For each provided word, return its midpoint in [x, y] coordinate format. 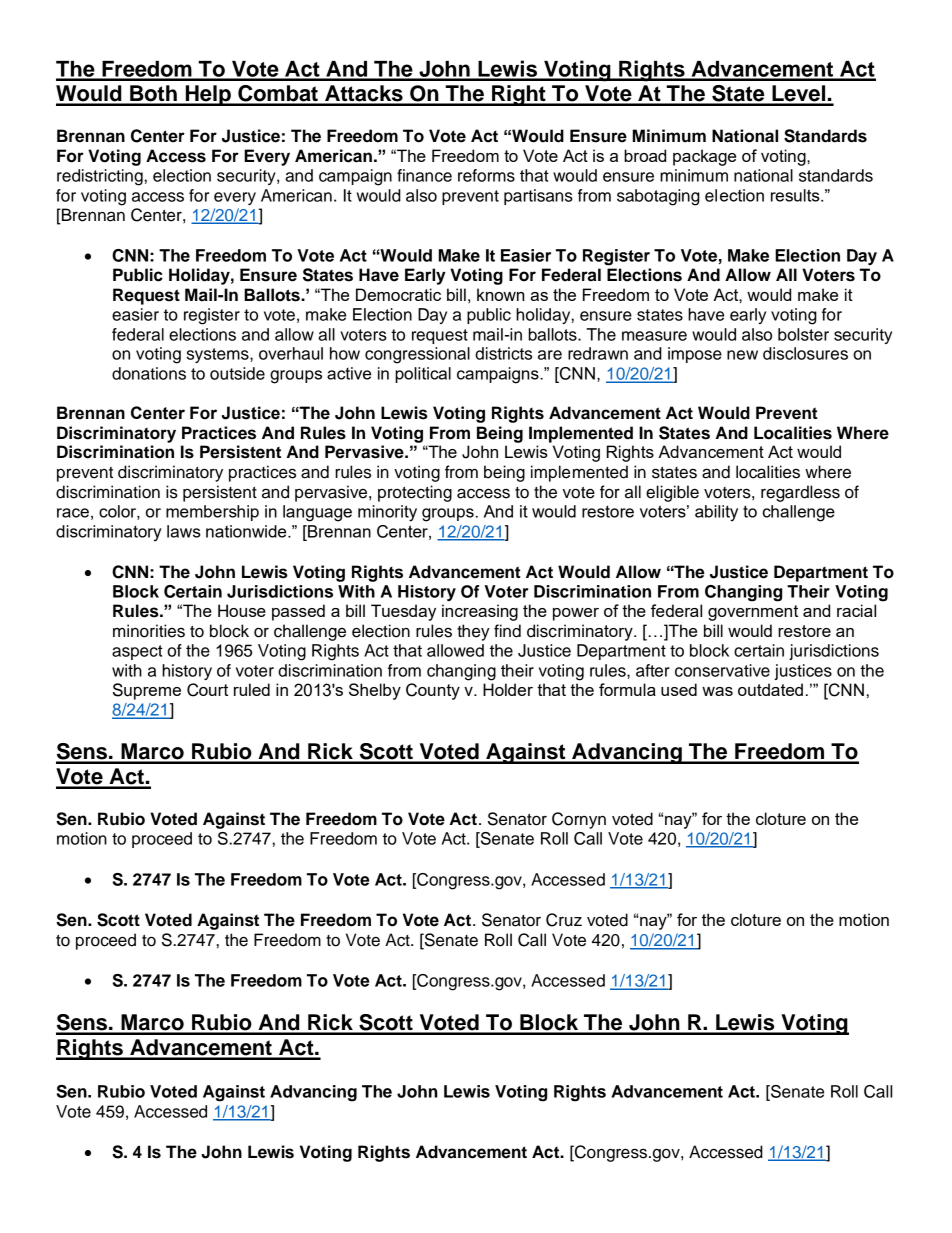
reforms [486, 175]
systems [219, 355]
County [433, 691]
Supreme [147, 691]
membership [212, 513]
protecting [415, 493]
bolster [803, 334]
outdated [770, 689]
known [500, 294]
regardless [800, 493]
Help [208, 95]
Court [207, 690]
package [704, 157]
